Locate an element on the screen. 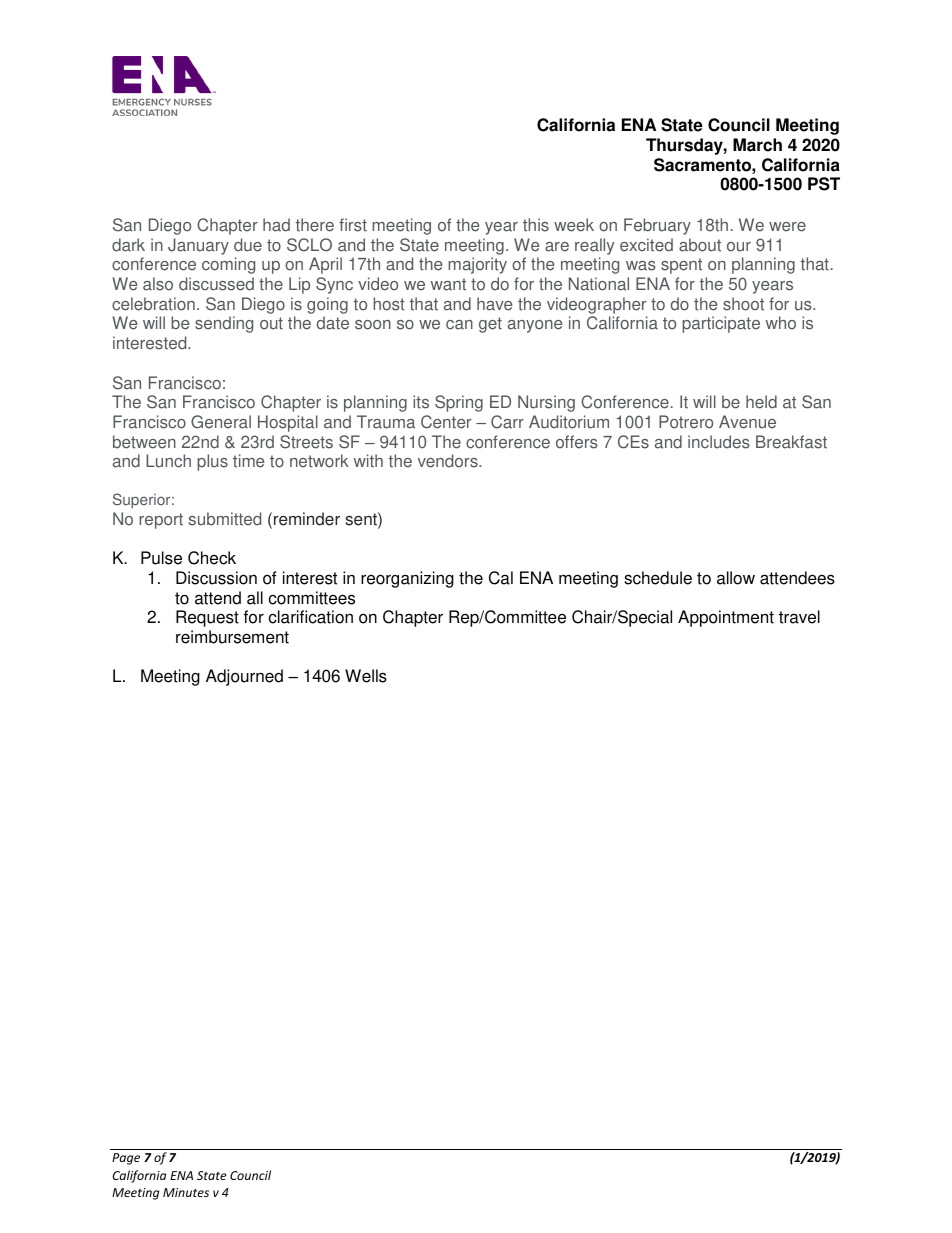  this is located at coordinates (536, 225).
